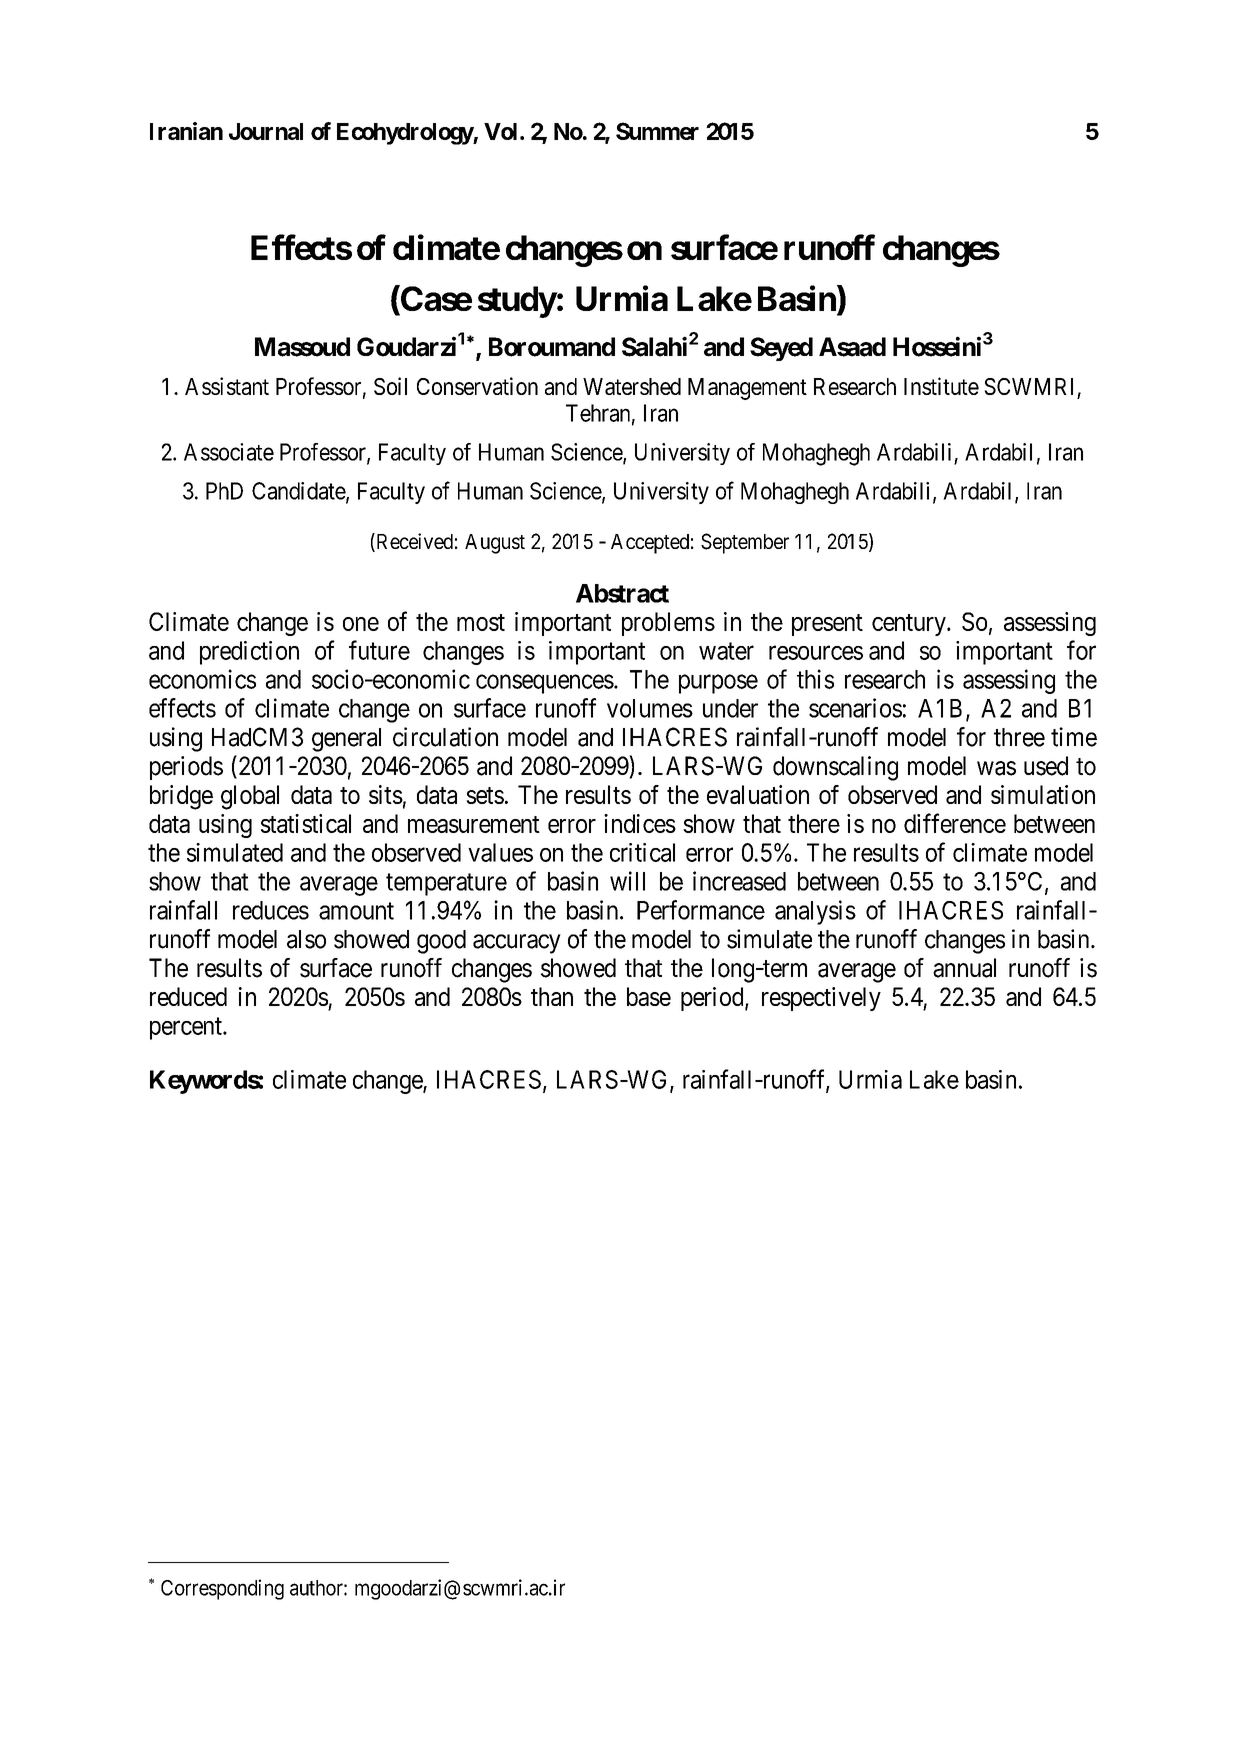 The image size is (1244, 1760). I want to click on Summer, so click(657, 131).
